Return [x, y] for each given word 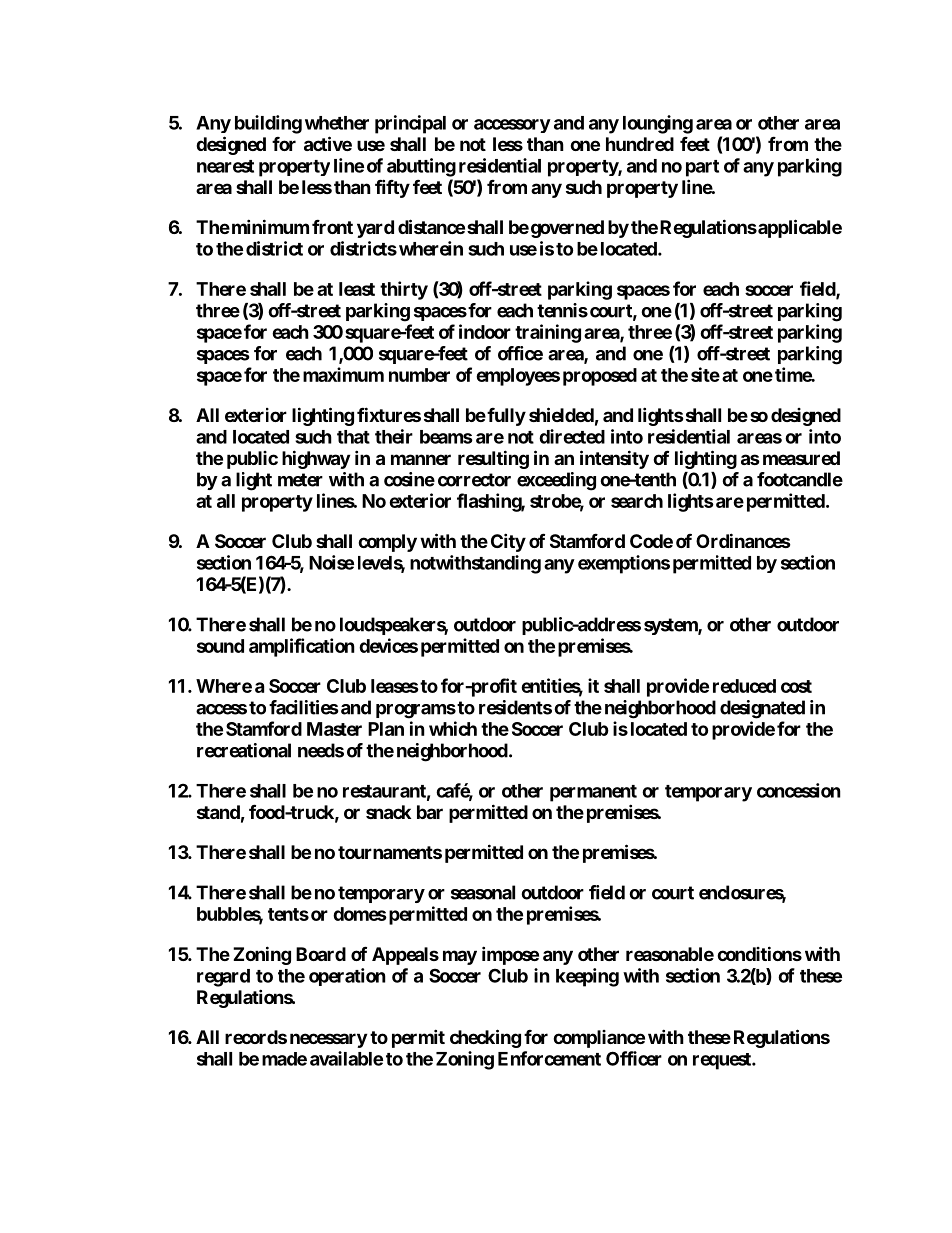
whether [337, 123]
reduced [744, 686]
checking [485, 1038]
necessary [328, 1040]
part [702, 168]
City [508, 542]
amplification [302, 647]
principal [410, 124]
